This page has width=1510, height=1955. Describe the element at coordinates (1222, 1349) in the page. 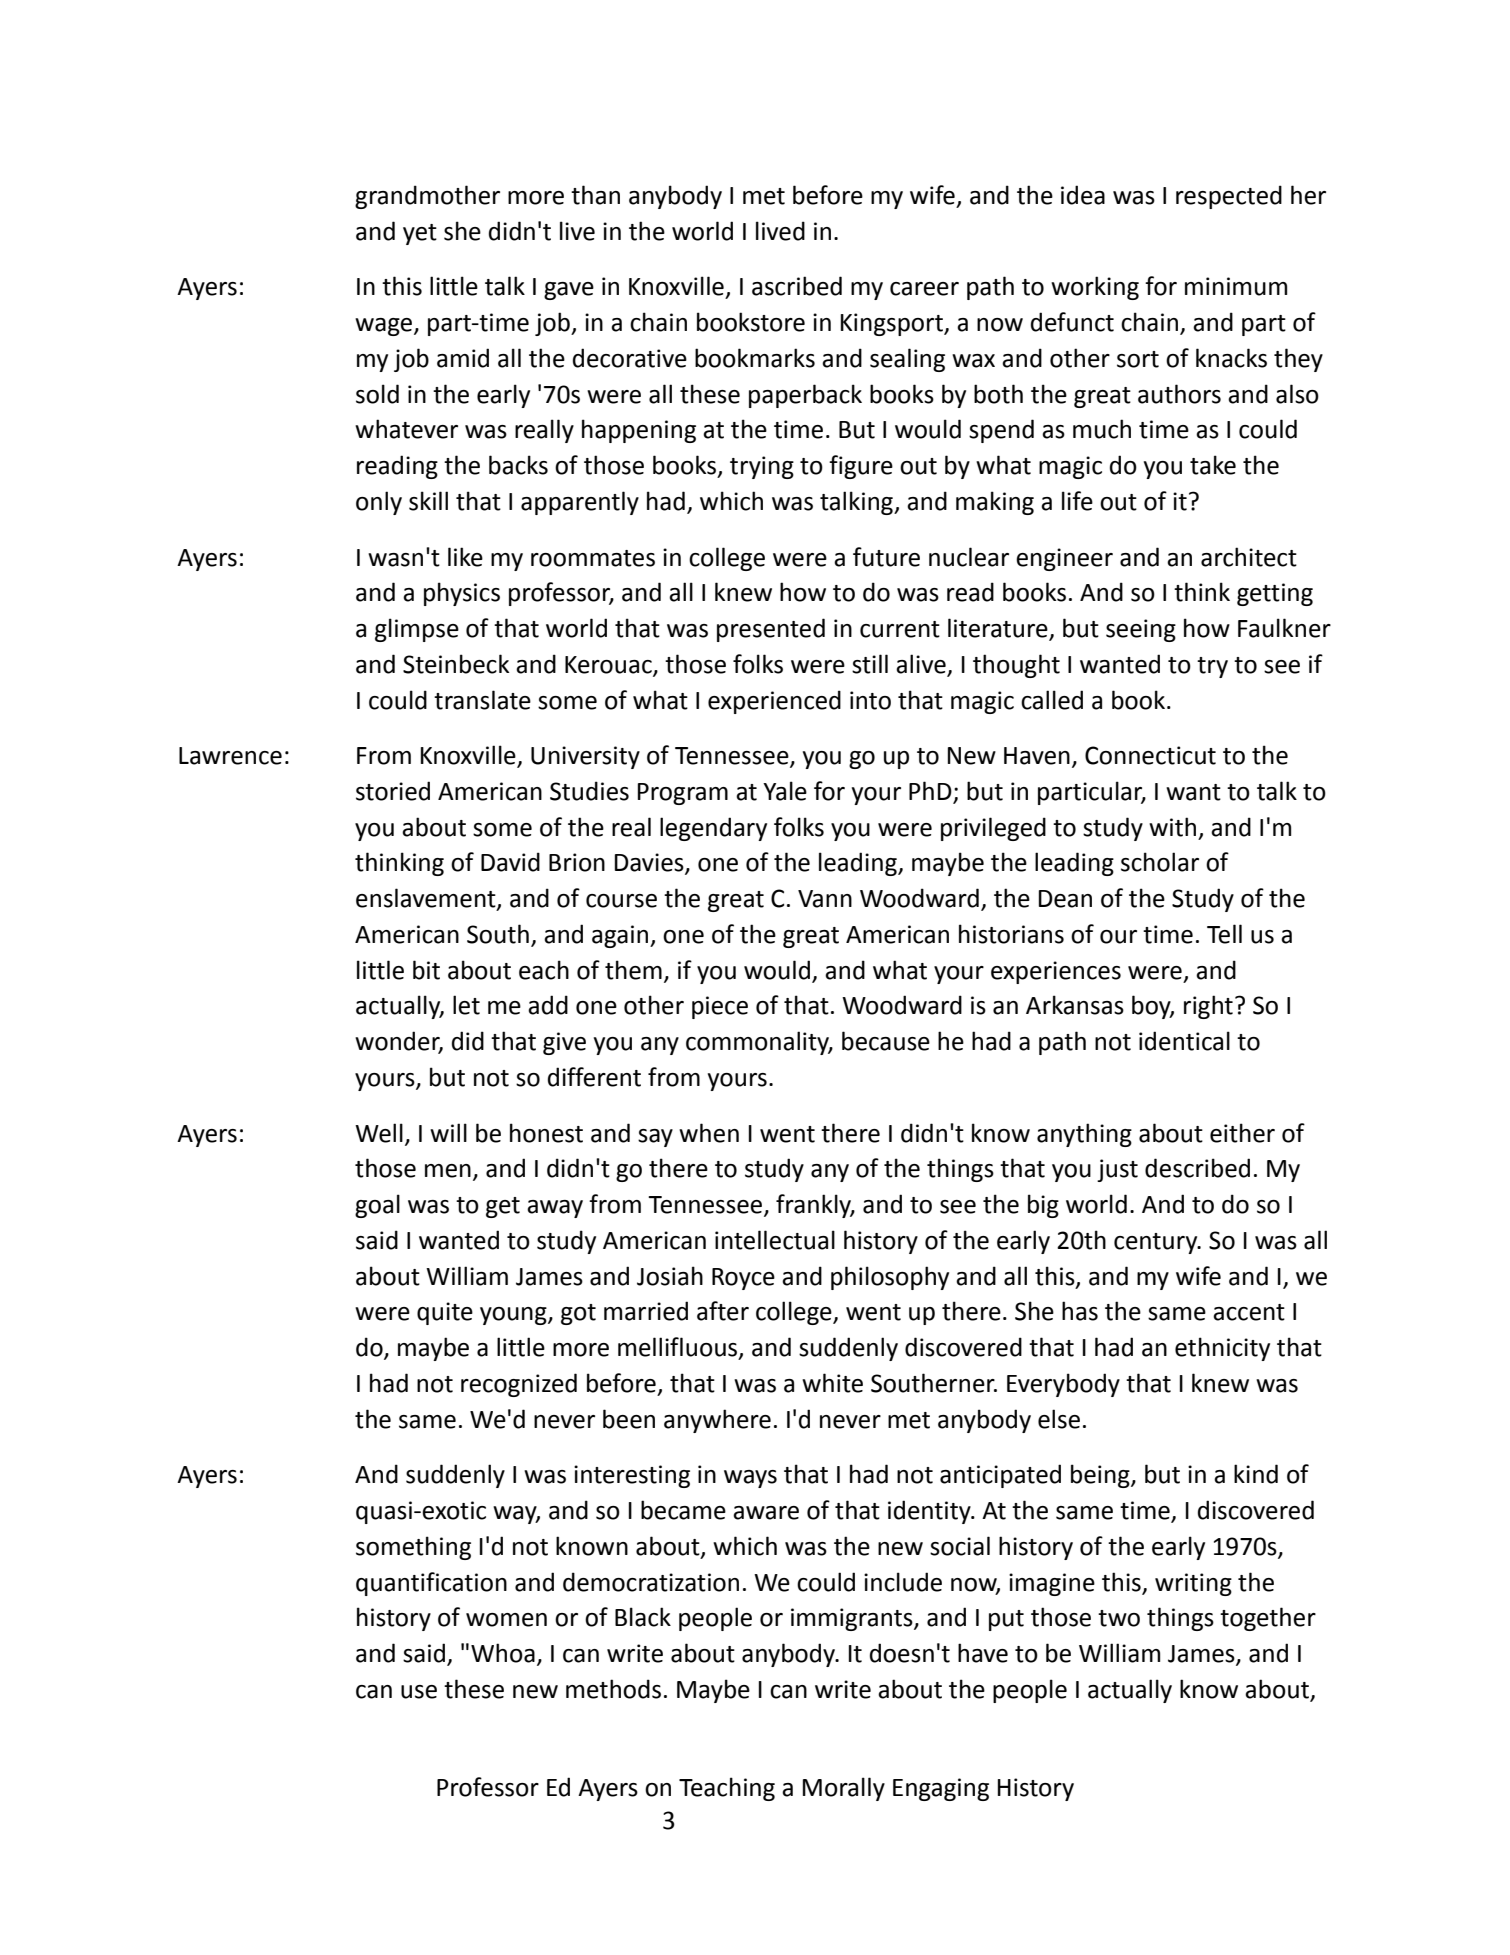

I see `ethnicity` at that location.
